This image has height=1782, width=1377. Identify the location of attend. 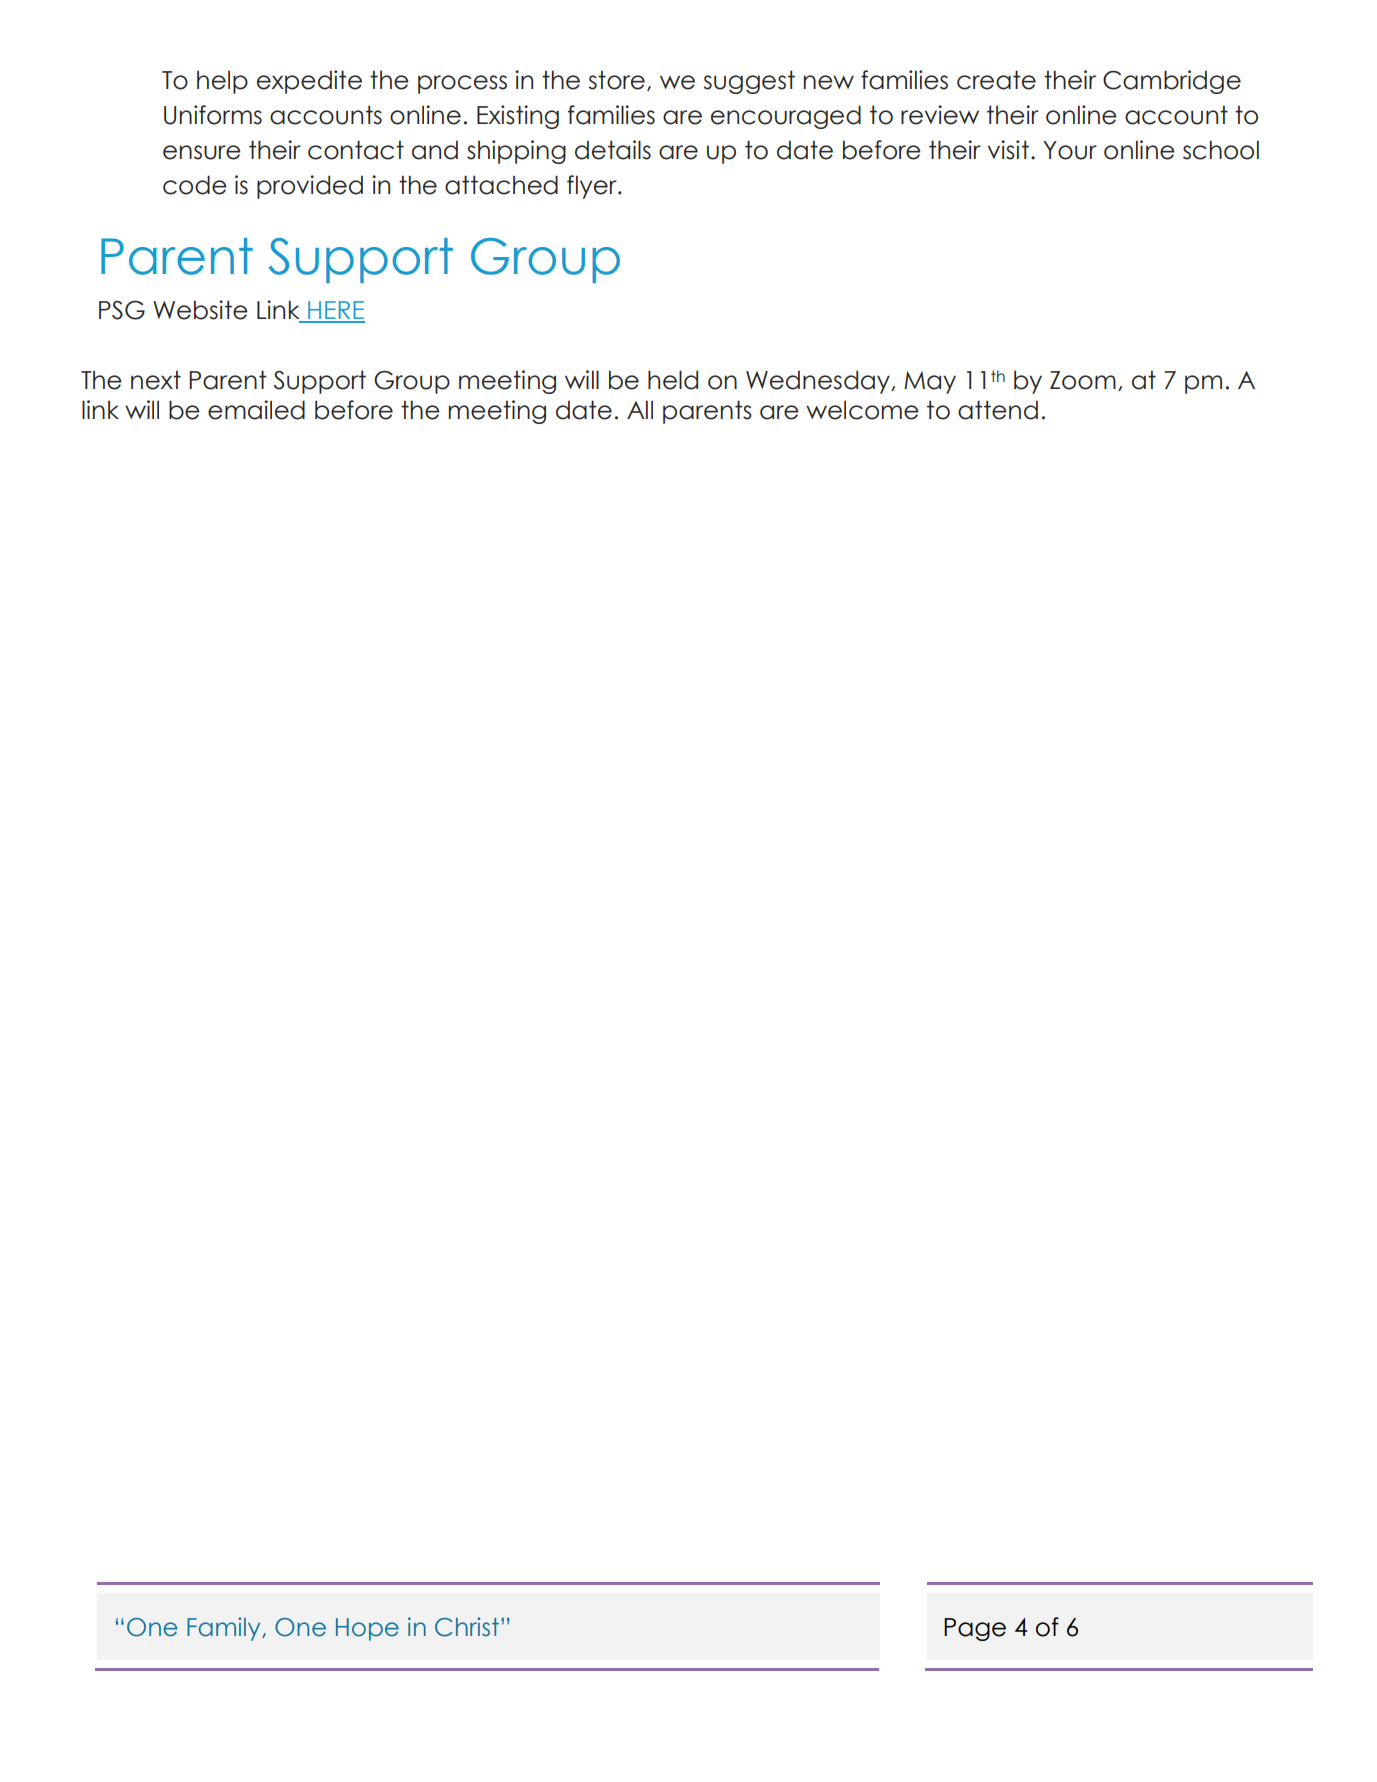
(998, 410).
